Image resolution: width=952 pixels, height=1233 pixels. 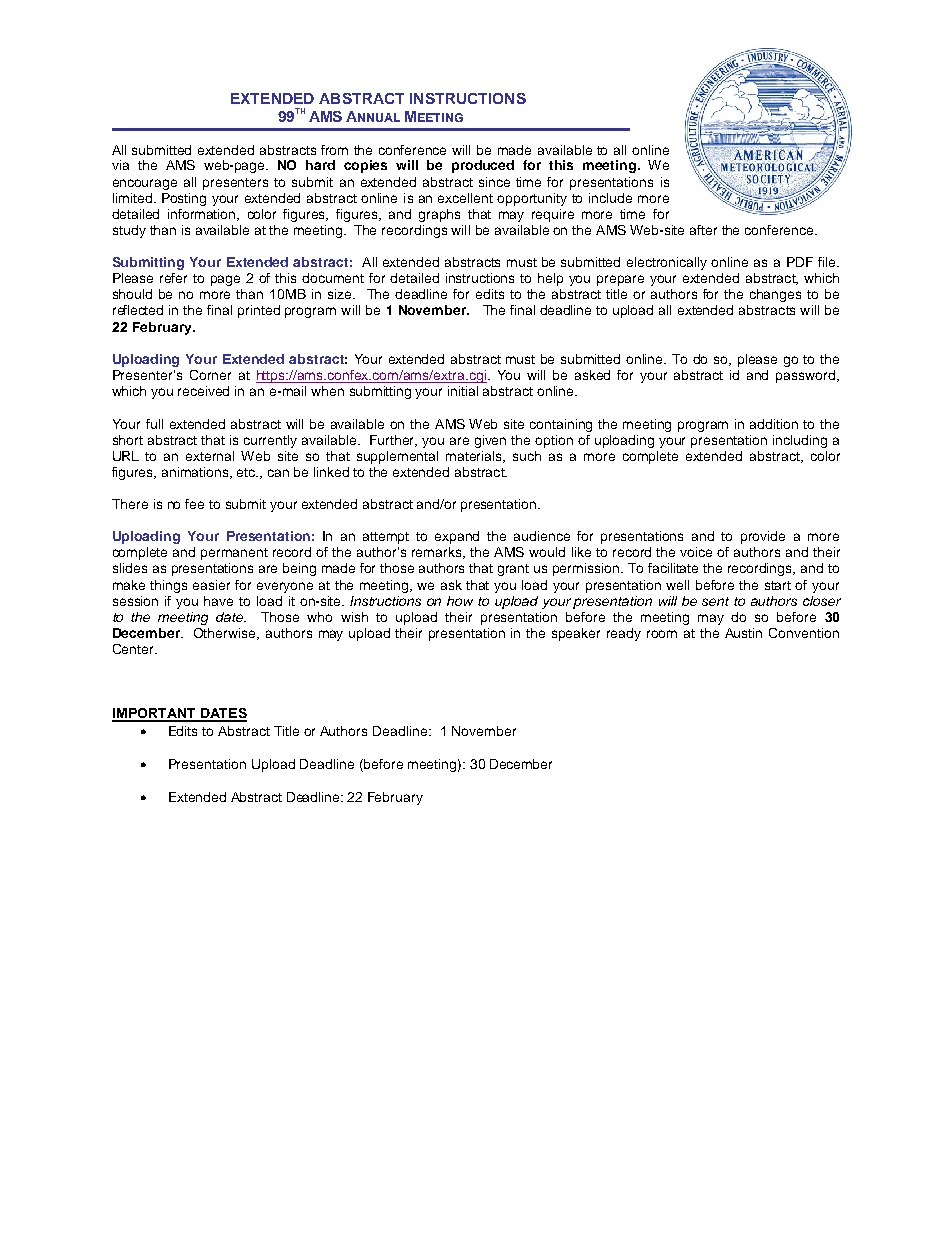 I want to click on encourage, so click(x=145, y=184).
